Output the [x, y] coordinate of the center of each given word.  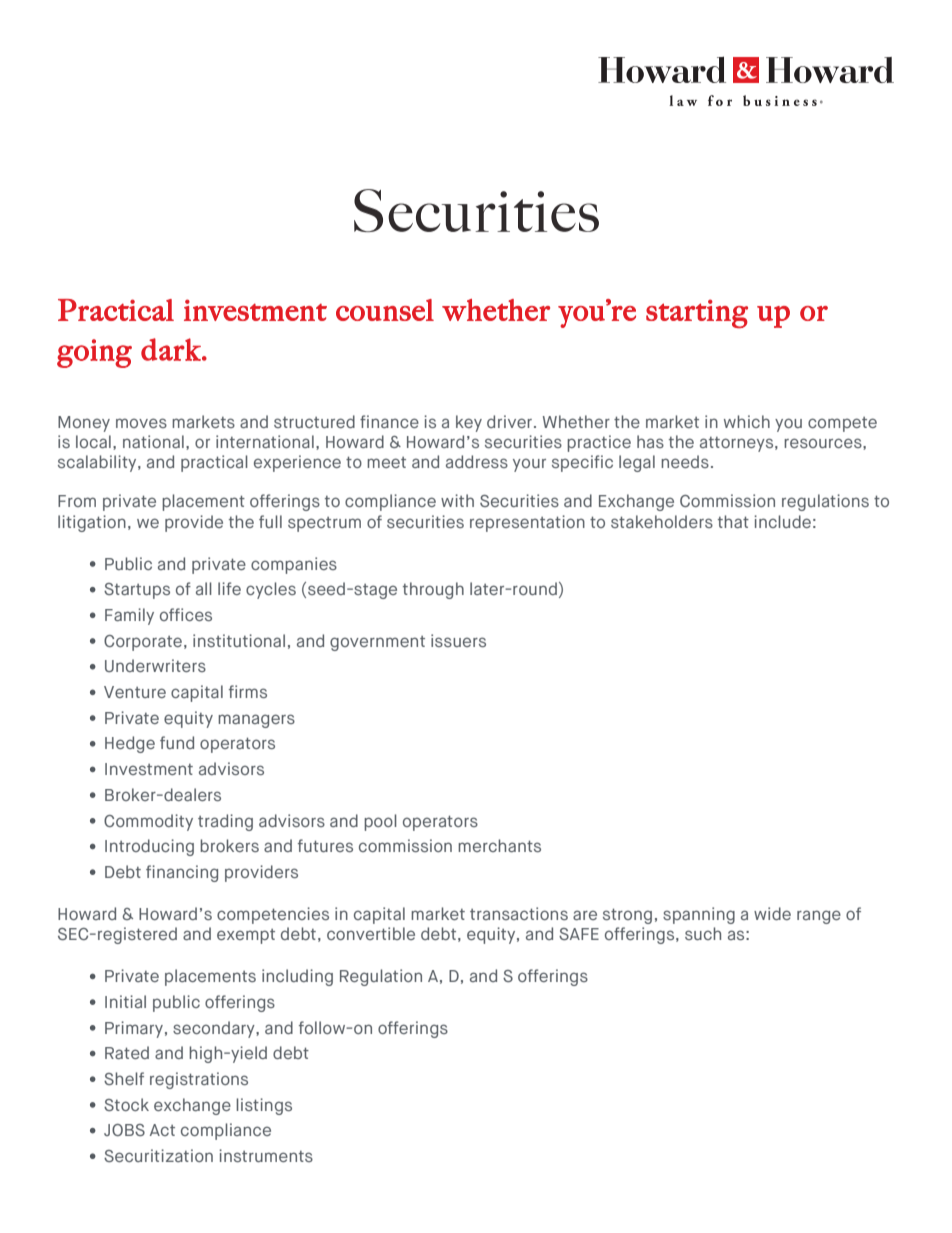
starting [697, 313]
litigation [92, 523]
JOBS [124, 1130]
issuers [458, 640]
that [733, 521]
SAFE [579, 934]
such [703, 933]
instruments [266, 1155]
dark [172, 349]
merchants [499, 845]
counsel [385, 310]
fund [177, 742]
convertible [371, 933]
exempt [246, 936]
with [457, 500]
